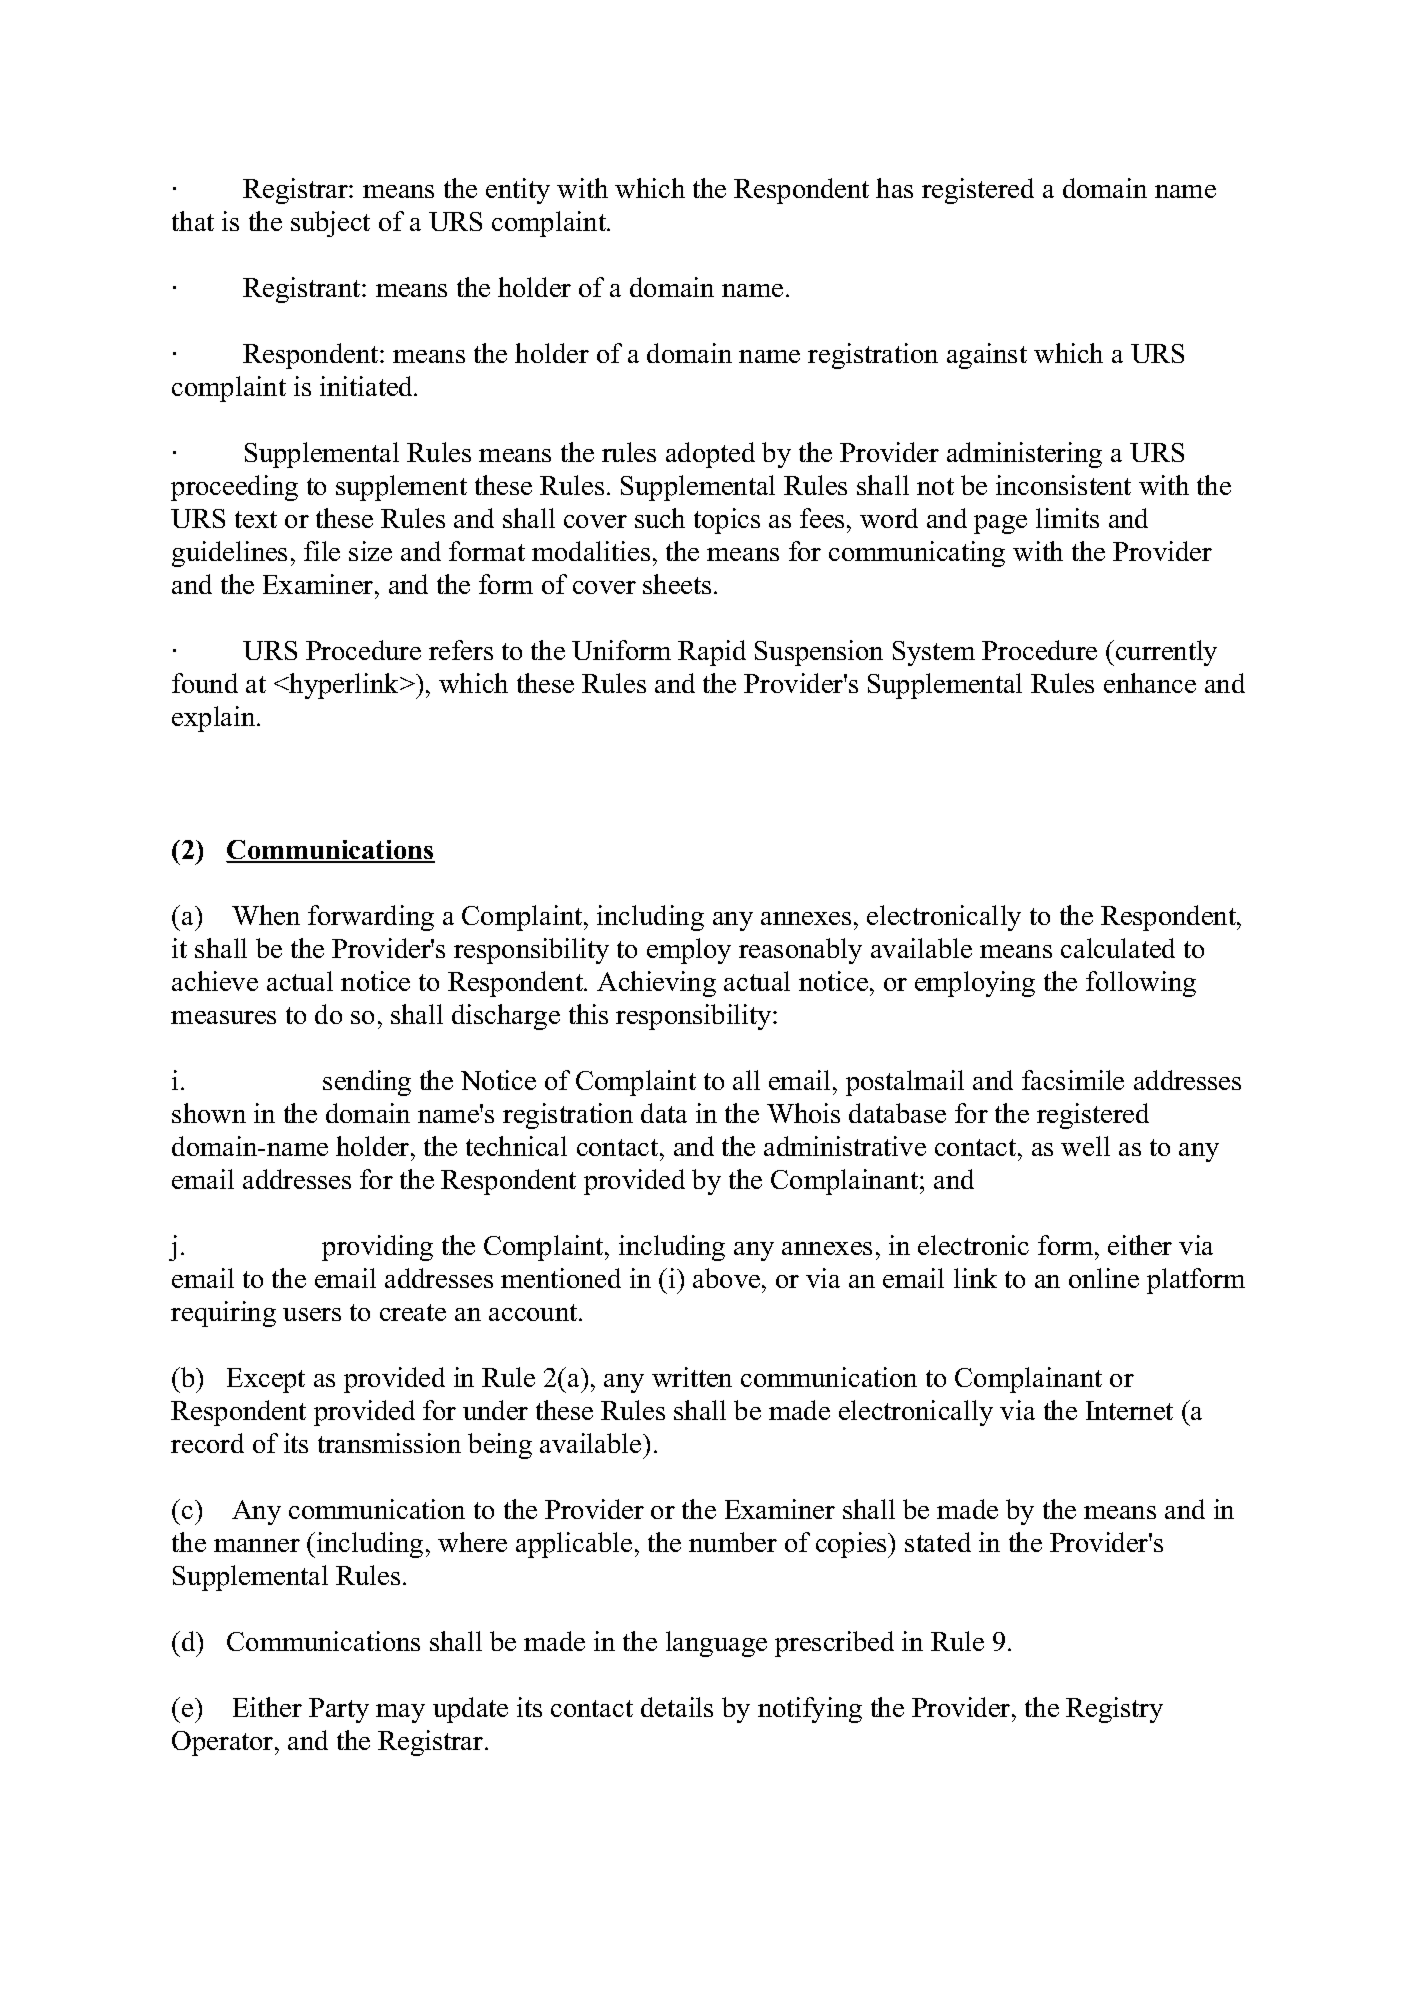 The height and width of the screenshot is (2007, 1419). Describe the element at coordinates (728, 1278) in the screenshot. I see `above` at that location.
